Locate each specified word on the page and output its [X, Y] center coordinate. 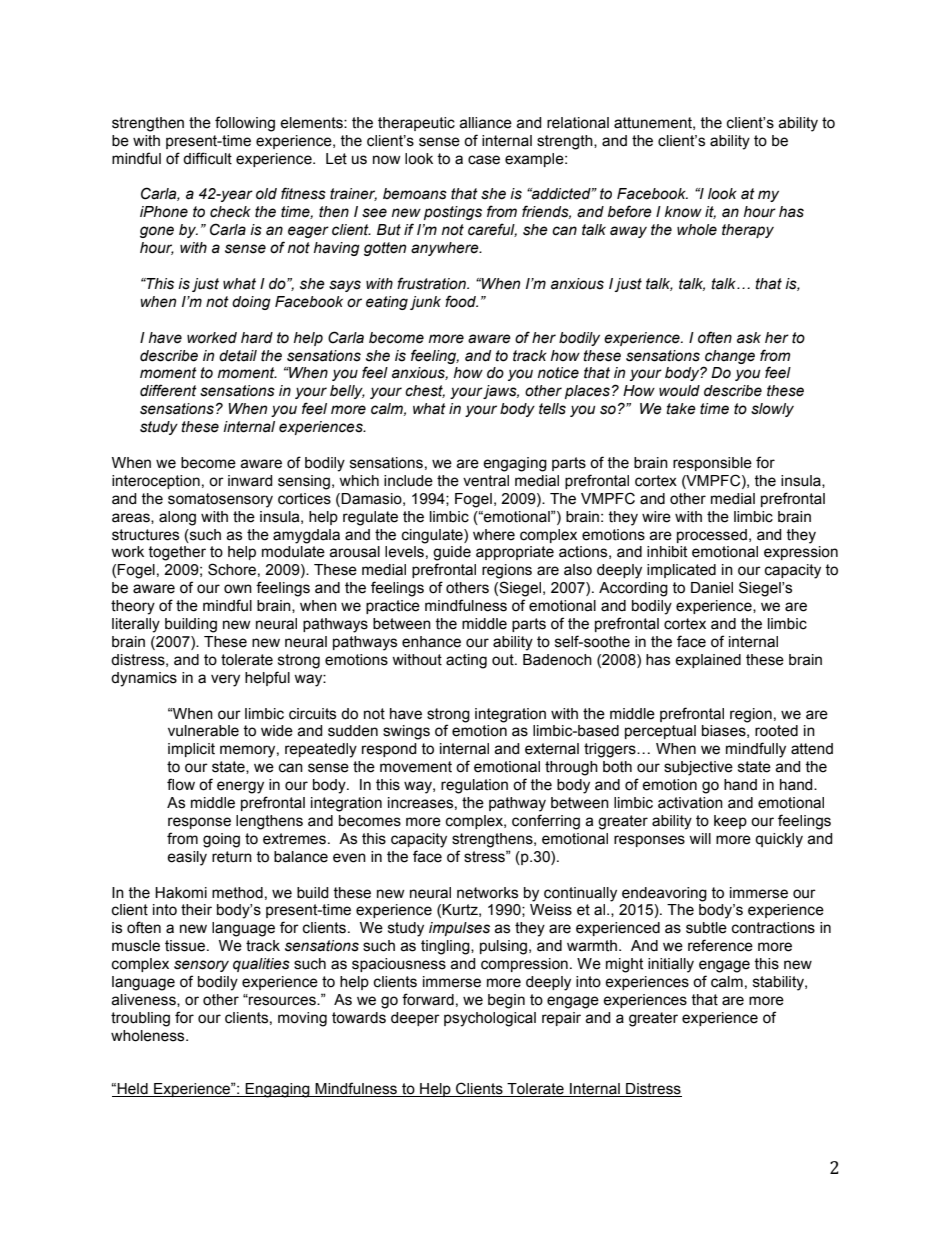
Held [133, 1090]
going [221, 840]
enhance [431, 642]
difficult [207, 158]
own [238, 589]
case [484, 160]
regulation [474, 786]
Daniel [712, 588]
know [683, 211]
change [730, 357]
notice [558, 373]
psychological [490, 1019]
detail [238, 356]
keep [730, 822]
